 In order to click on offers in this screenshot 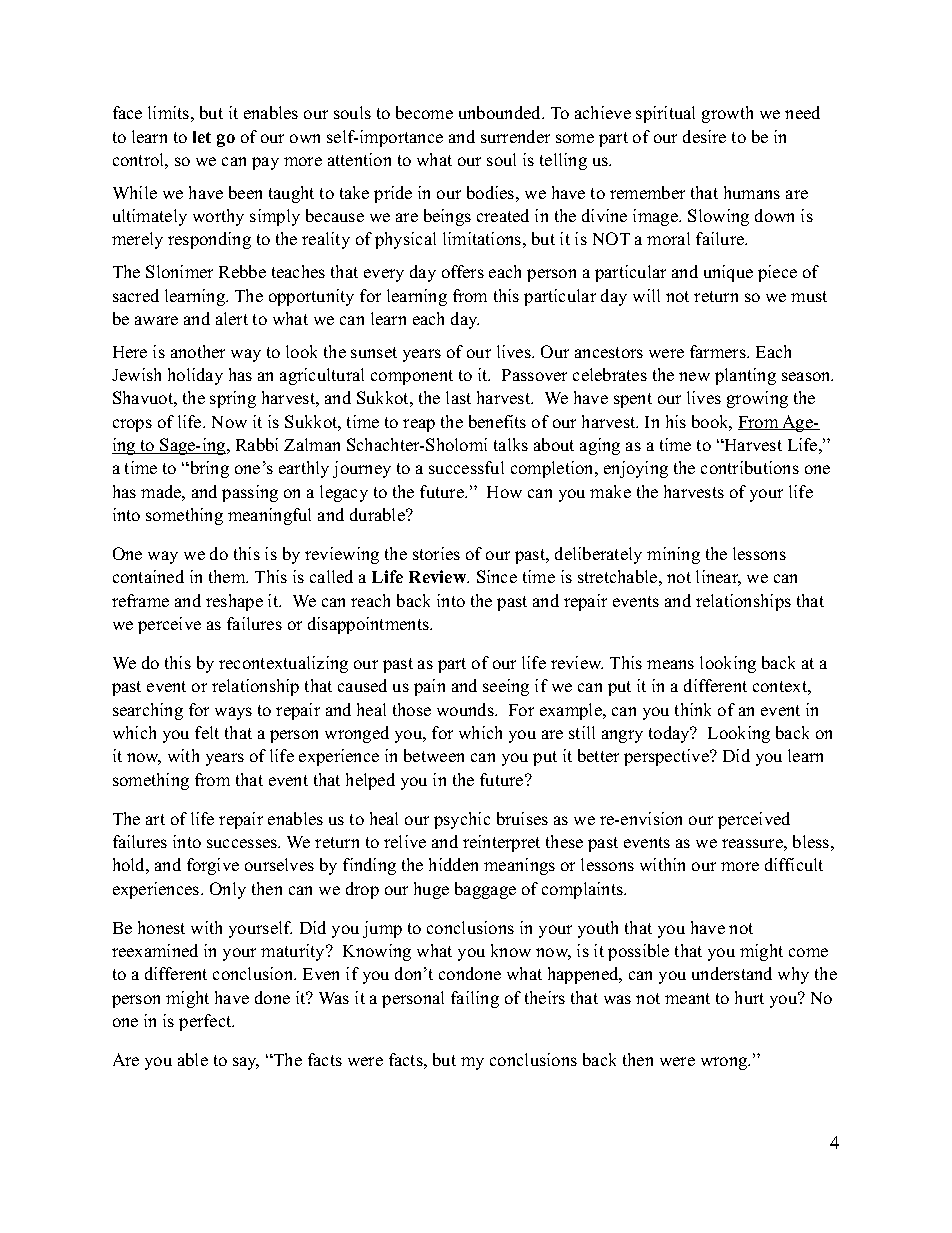, I will do `click(463, 271)`.
